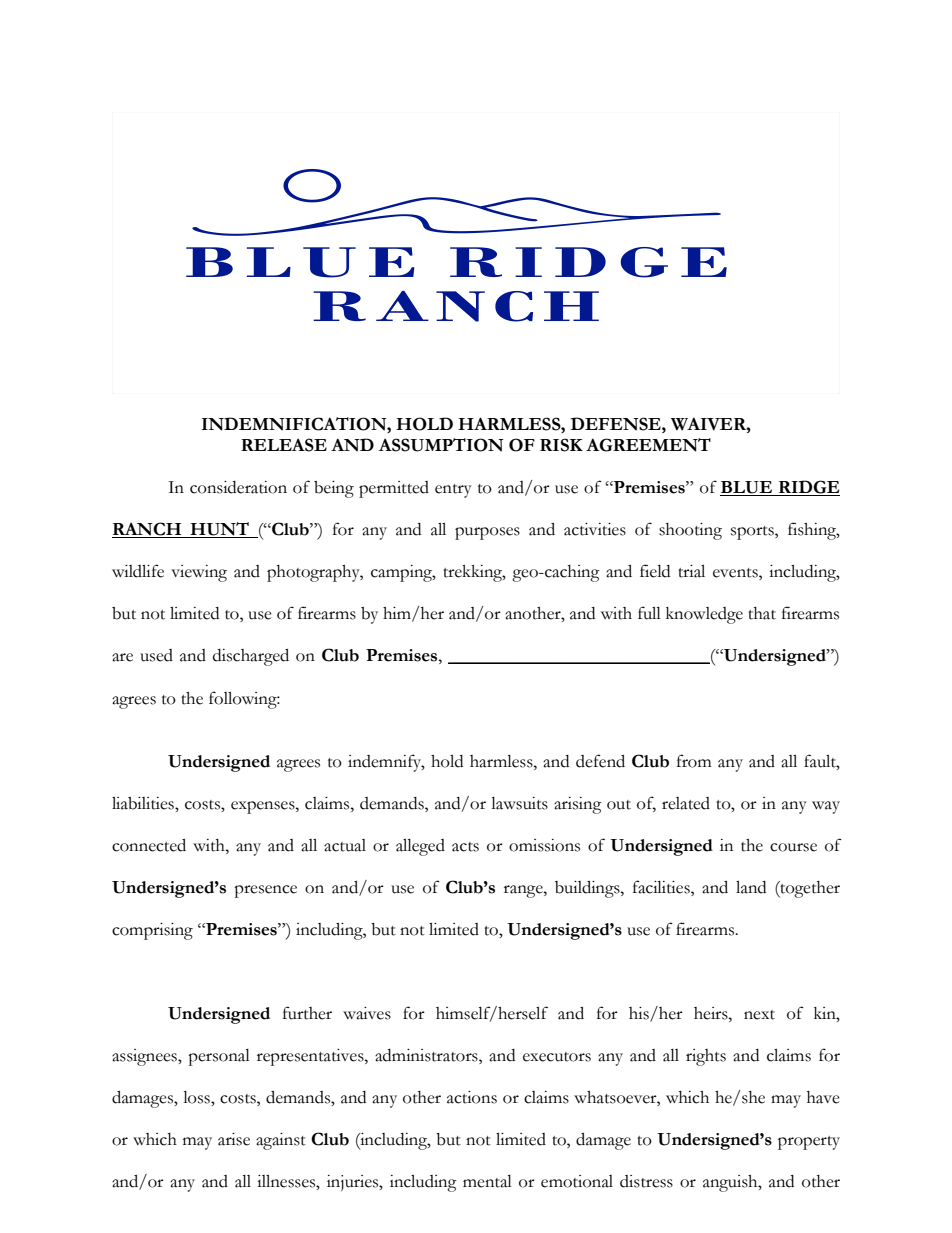 The height and width of the screenshot is (1233, 952). I want to click on that, so click(762, 613).
